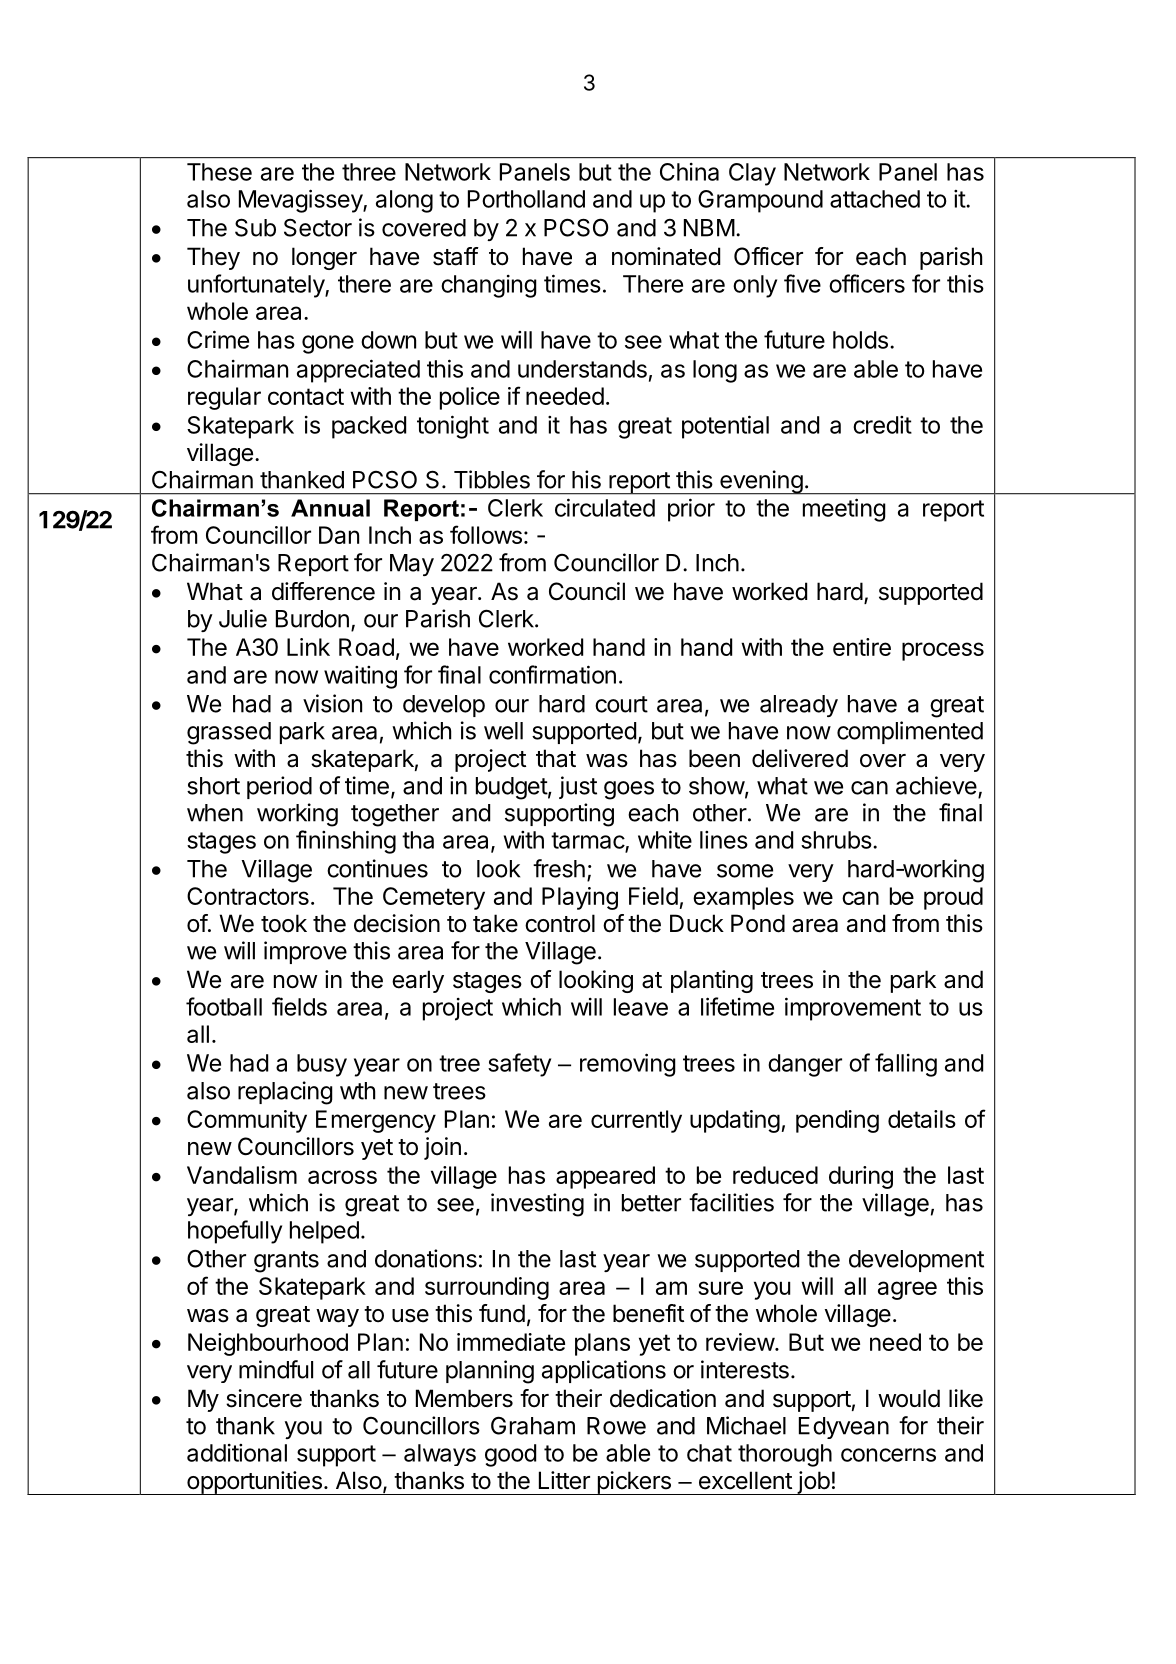 Image resolution: width=1176 pixels, height=1664 pixels. I want to click on busy, so click(322, 1065).
